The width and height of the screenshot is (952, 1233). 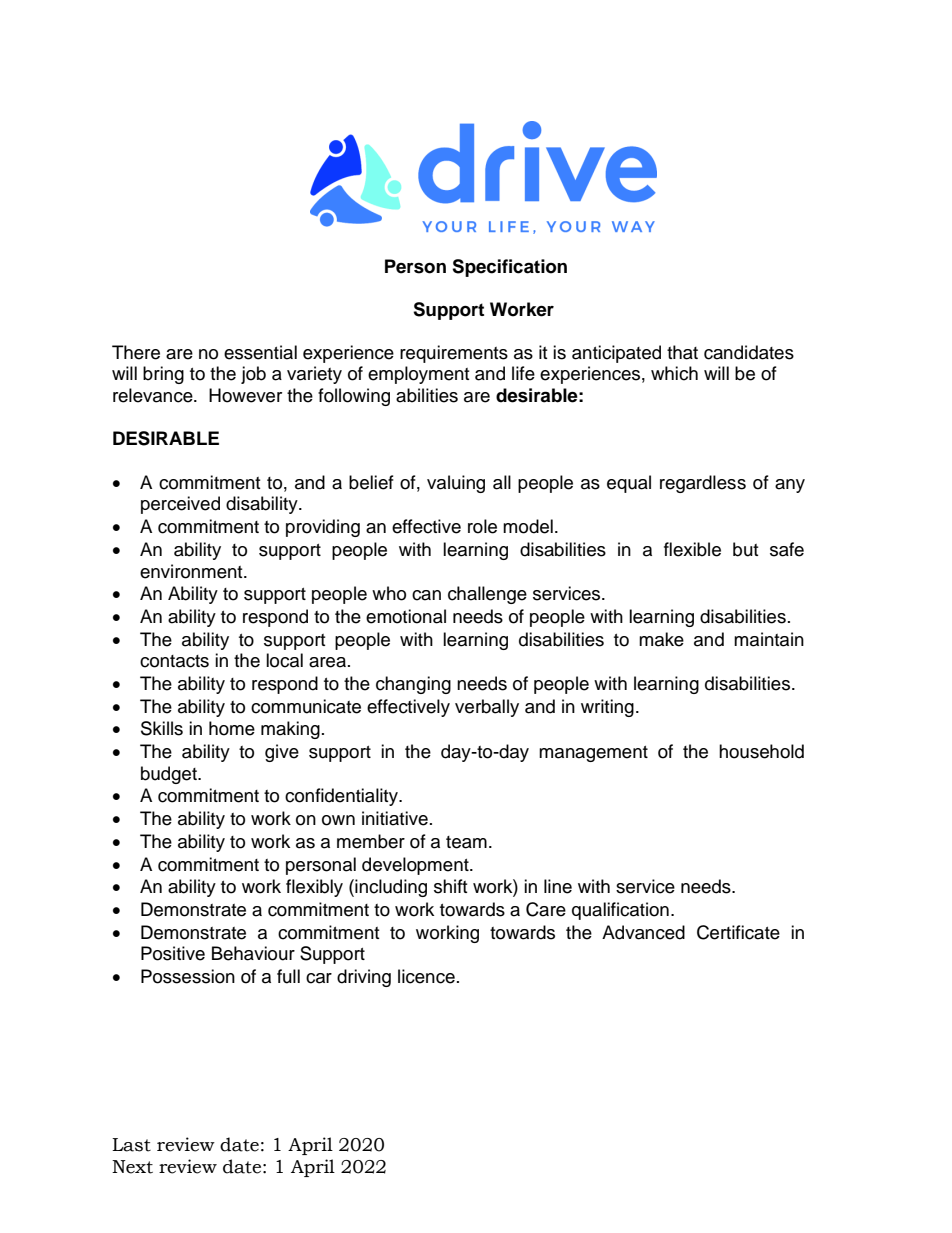 I want to click on Specification, so click(x=509, y=268).
